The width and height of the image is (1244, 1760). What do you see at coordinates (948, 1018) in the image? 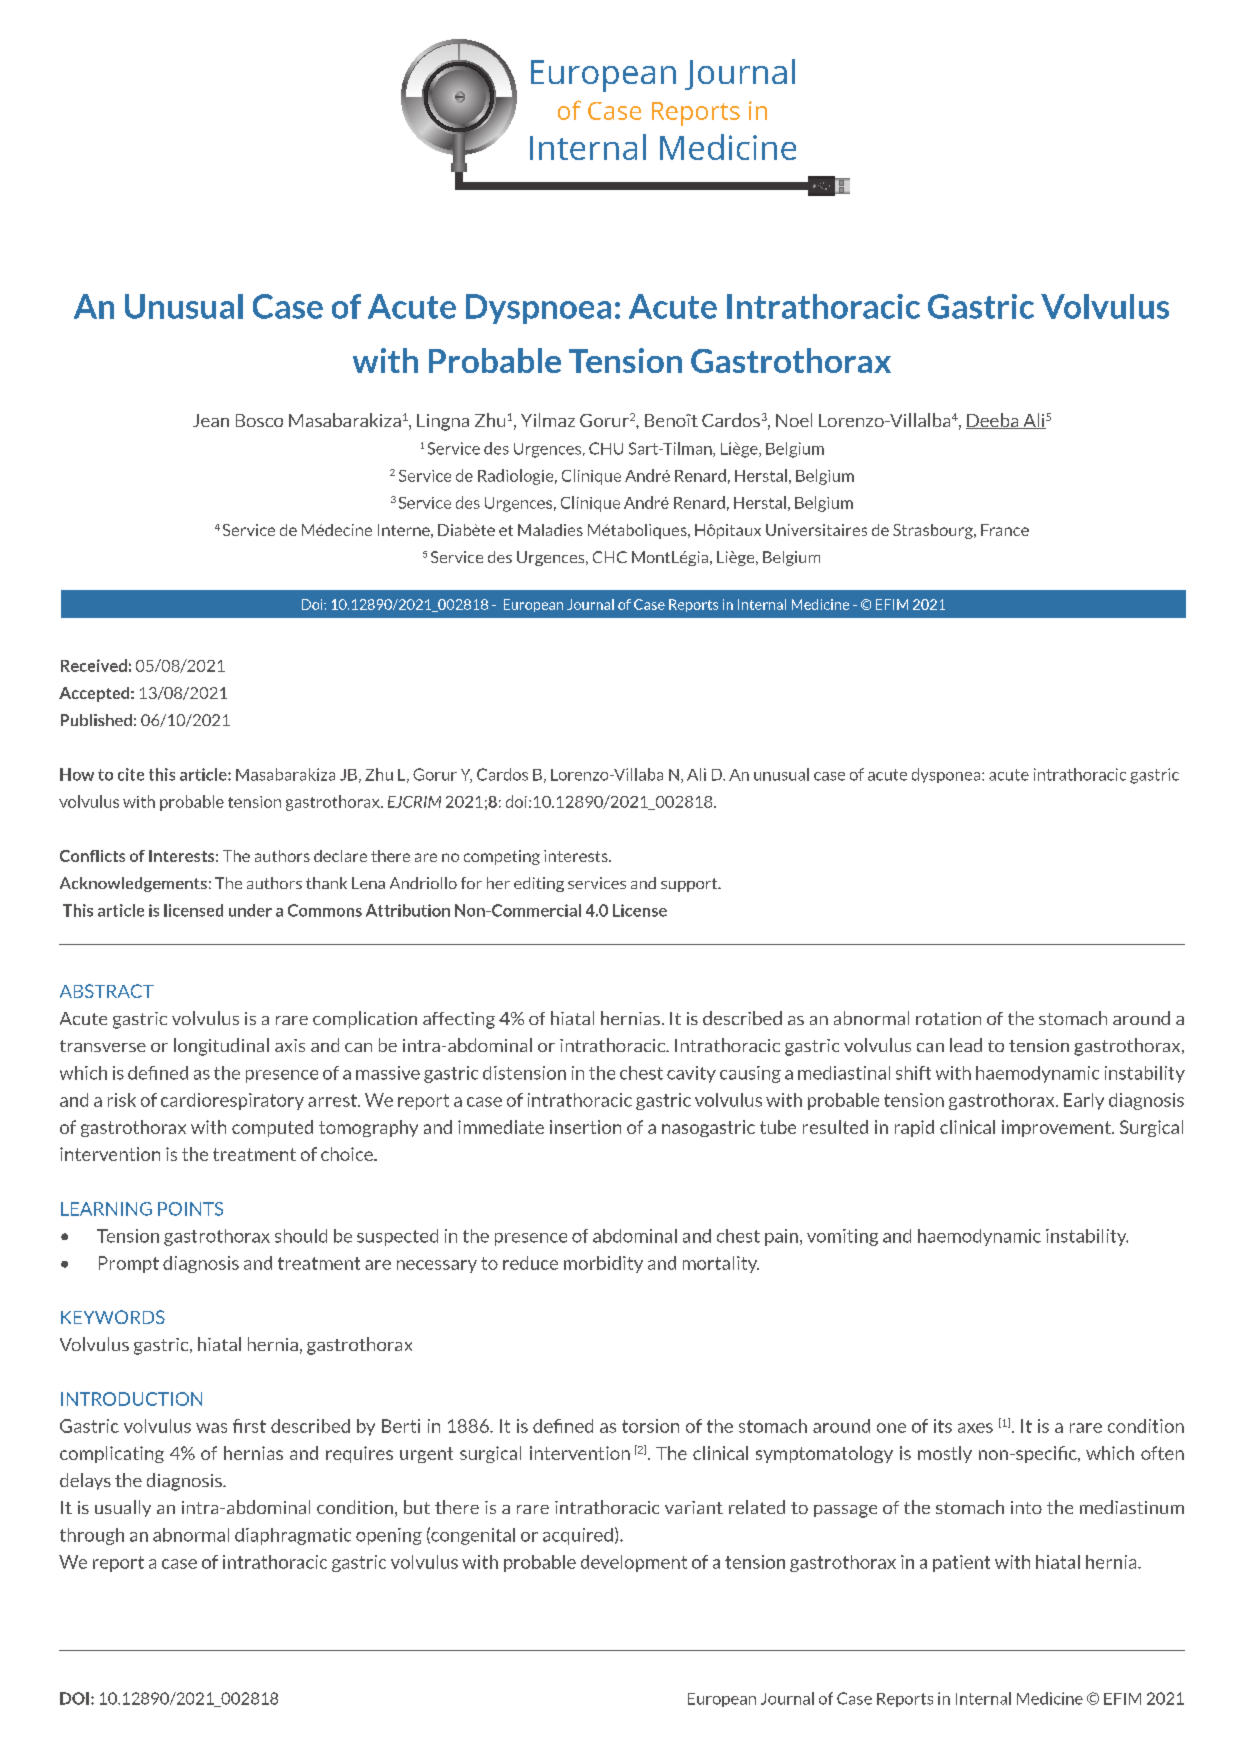
I see `rotation` at bounding box center [948, 1018].
